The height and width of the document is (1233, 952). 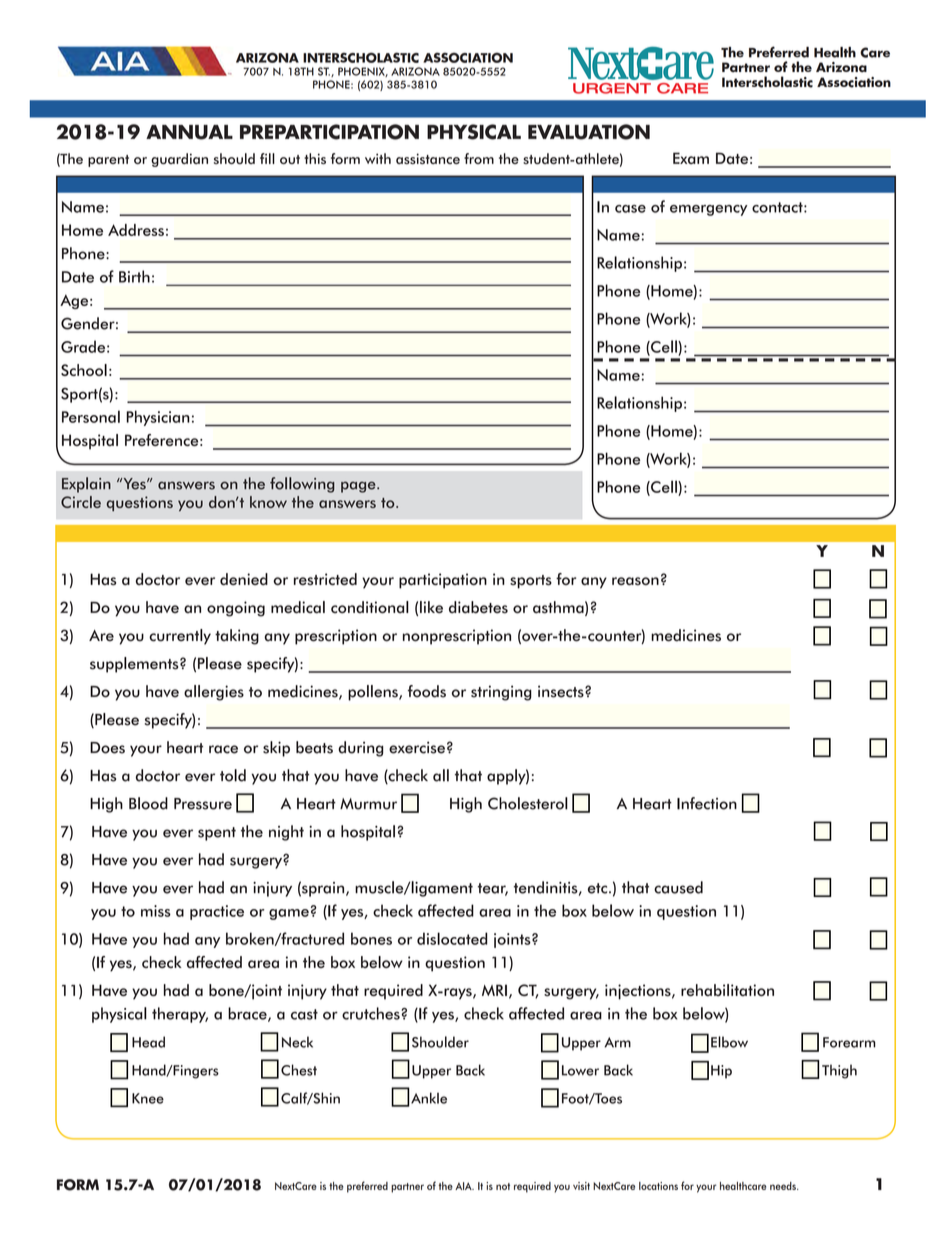 What do you see at coordinates (417, 747) in the document?
I see `exercise` at bounding box center [417, 747].
